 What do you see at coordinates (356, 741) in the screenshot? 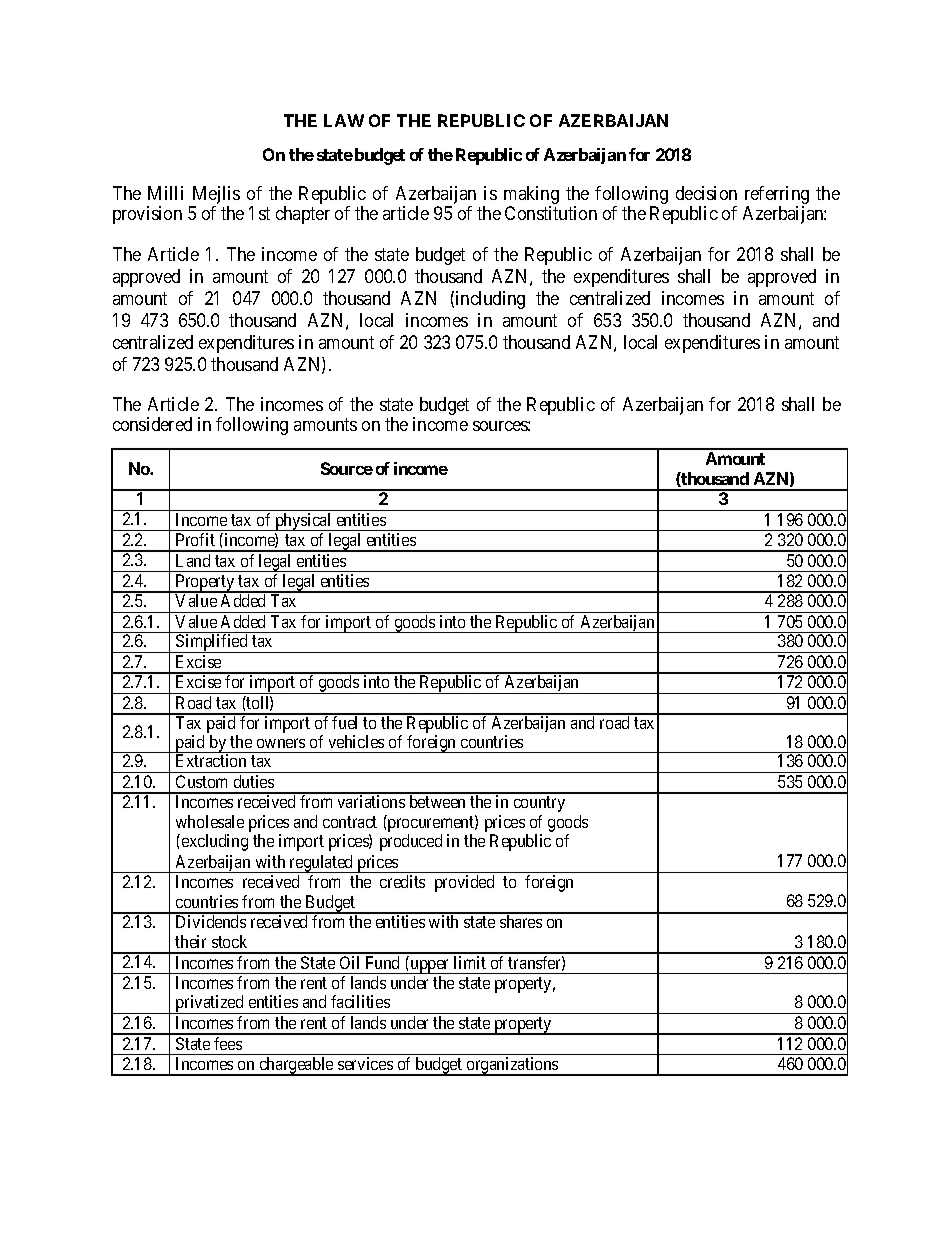
I see `vehicles` at bounding box center [356, 741].
